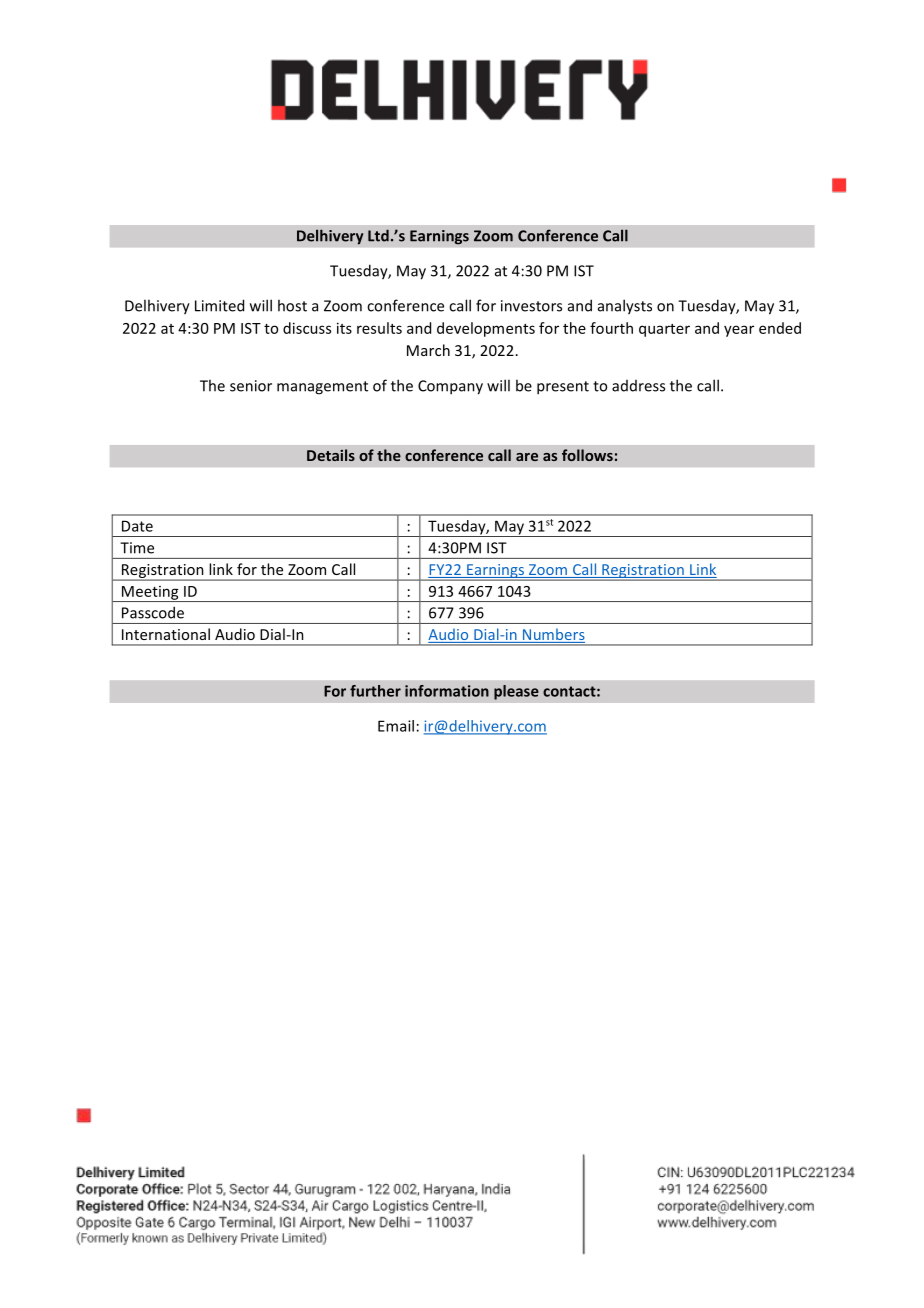 This page has height=1308, width=924. Describe the element at coordinates (516, 692) in the page. I see `please` at that location.
